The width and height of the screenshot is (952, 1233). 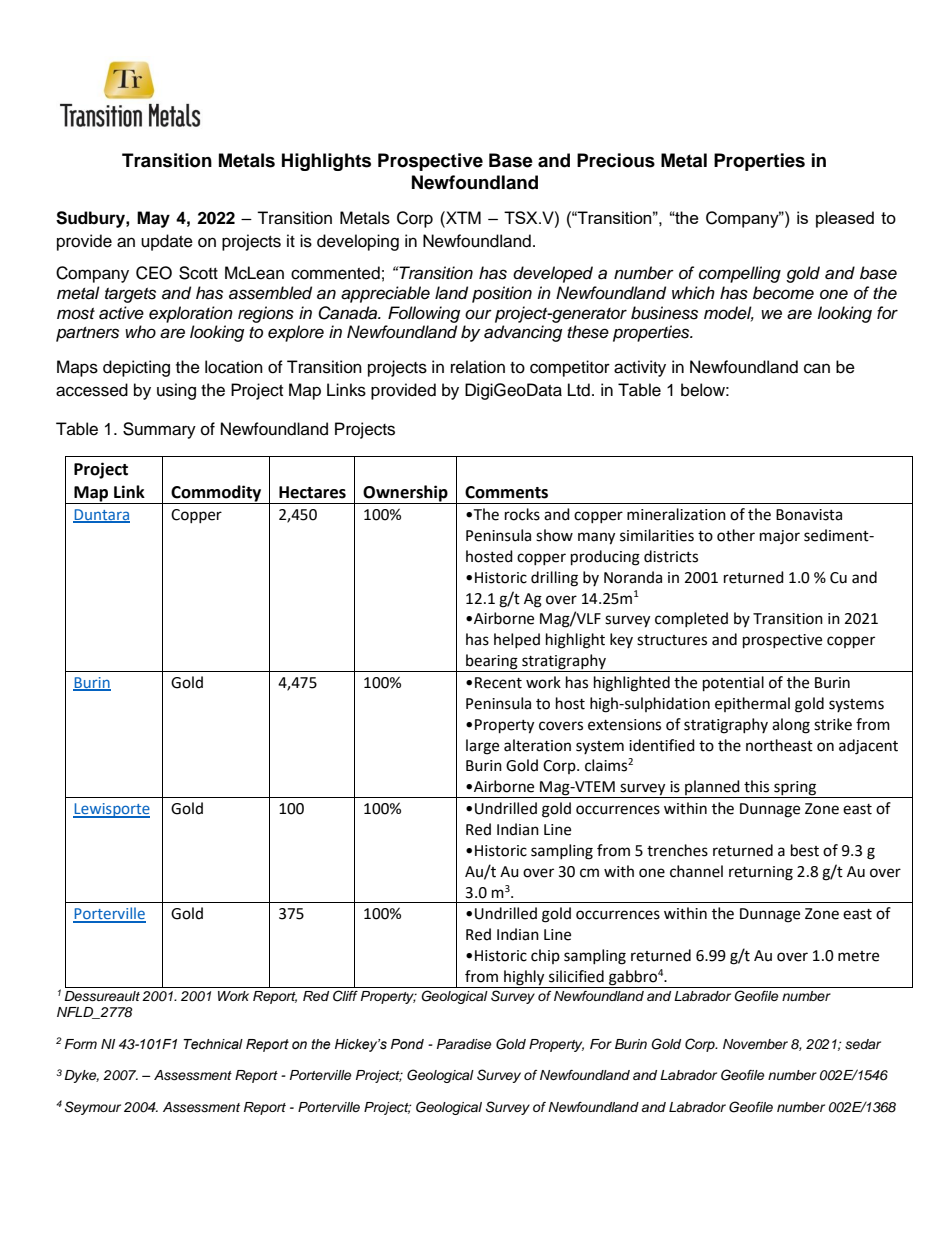 I want to click on pleased, so click(x=845, y=219).
